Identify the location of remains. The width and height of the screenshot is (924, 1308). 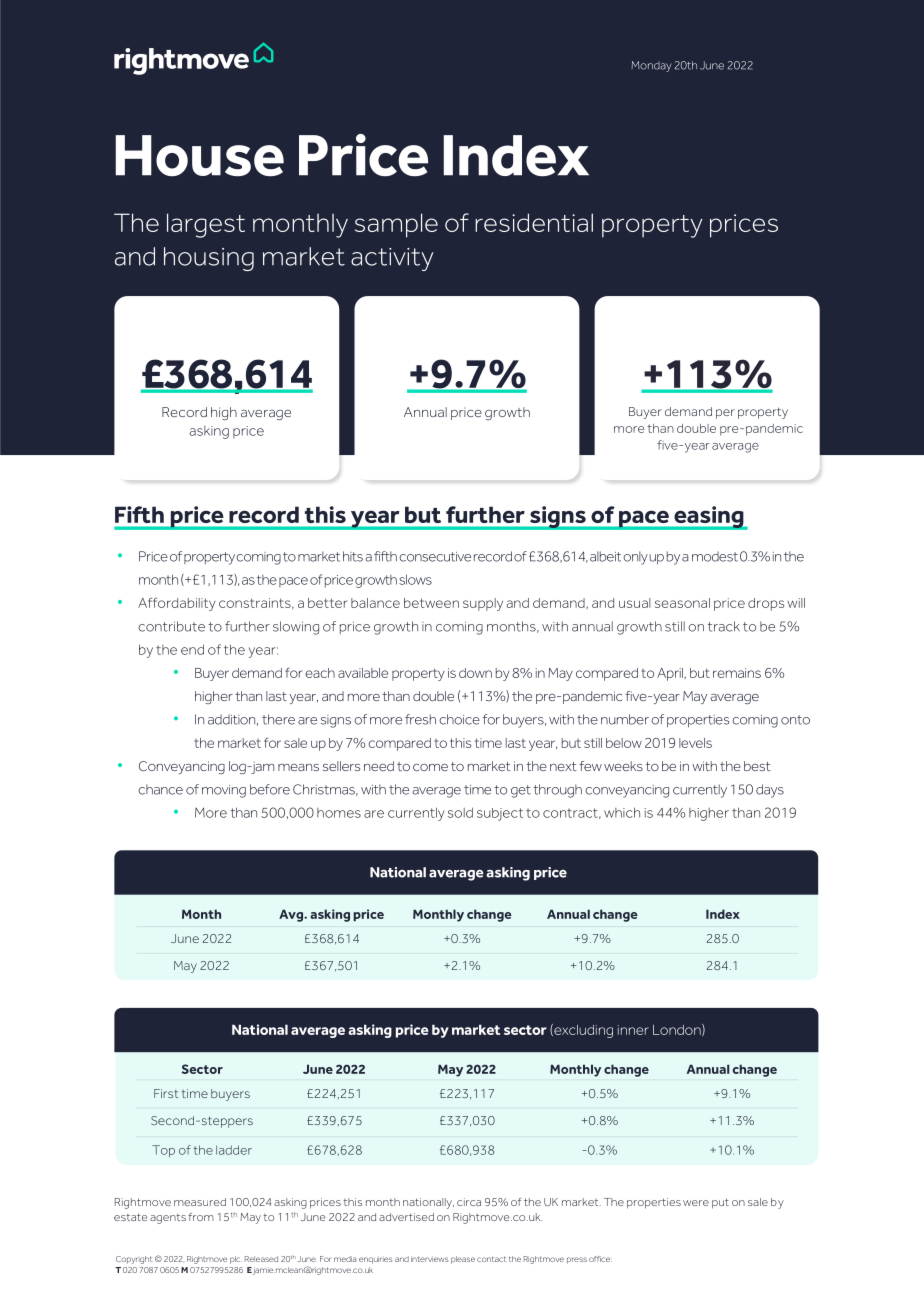
(737, 673).
